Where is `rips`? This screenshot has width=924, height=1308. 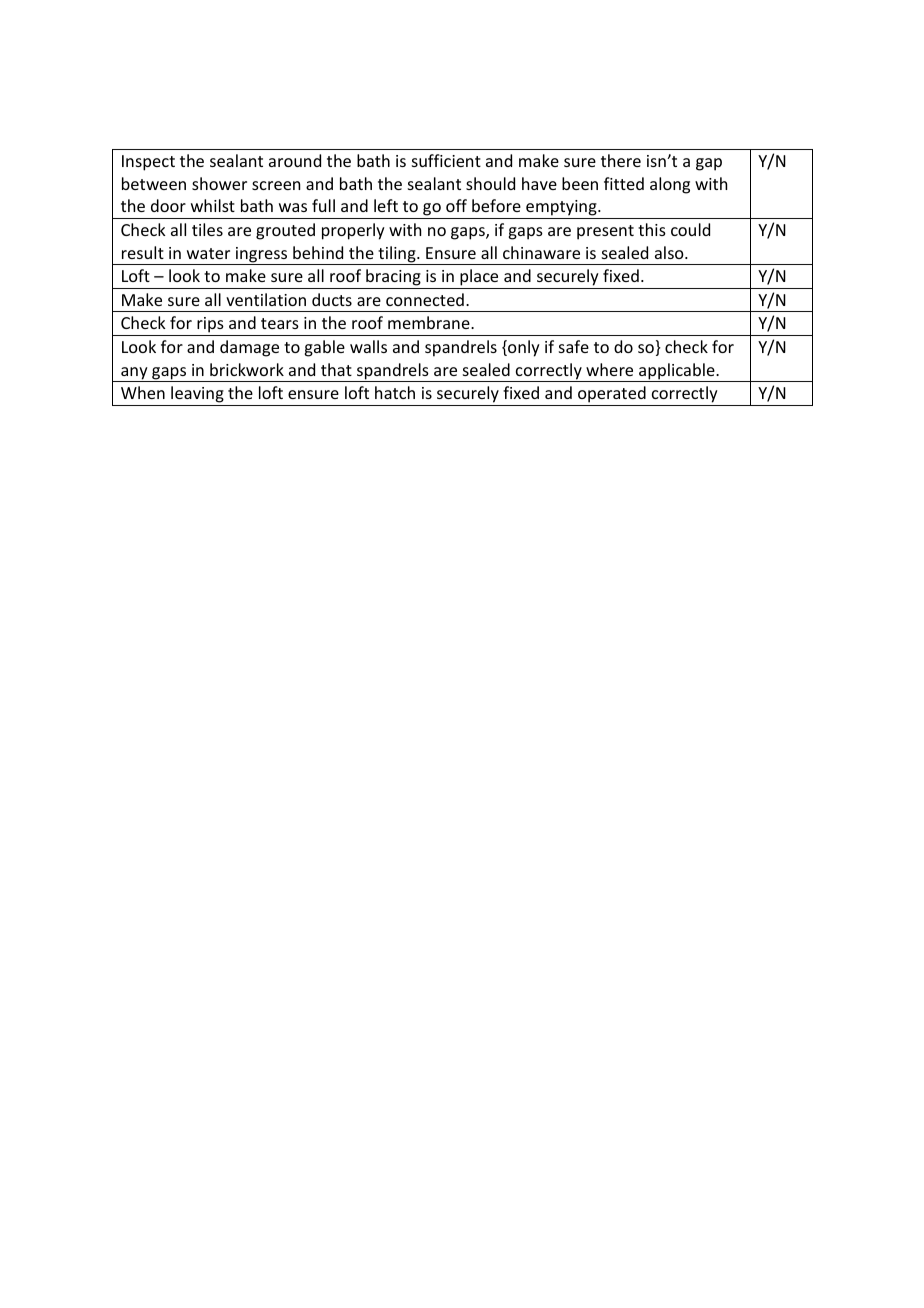 rips is located at coordinates (210, 326).
